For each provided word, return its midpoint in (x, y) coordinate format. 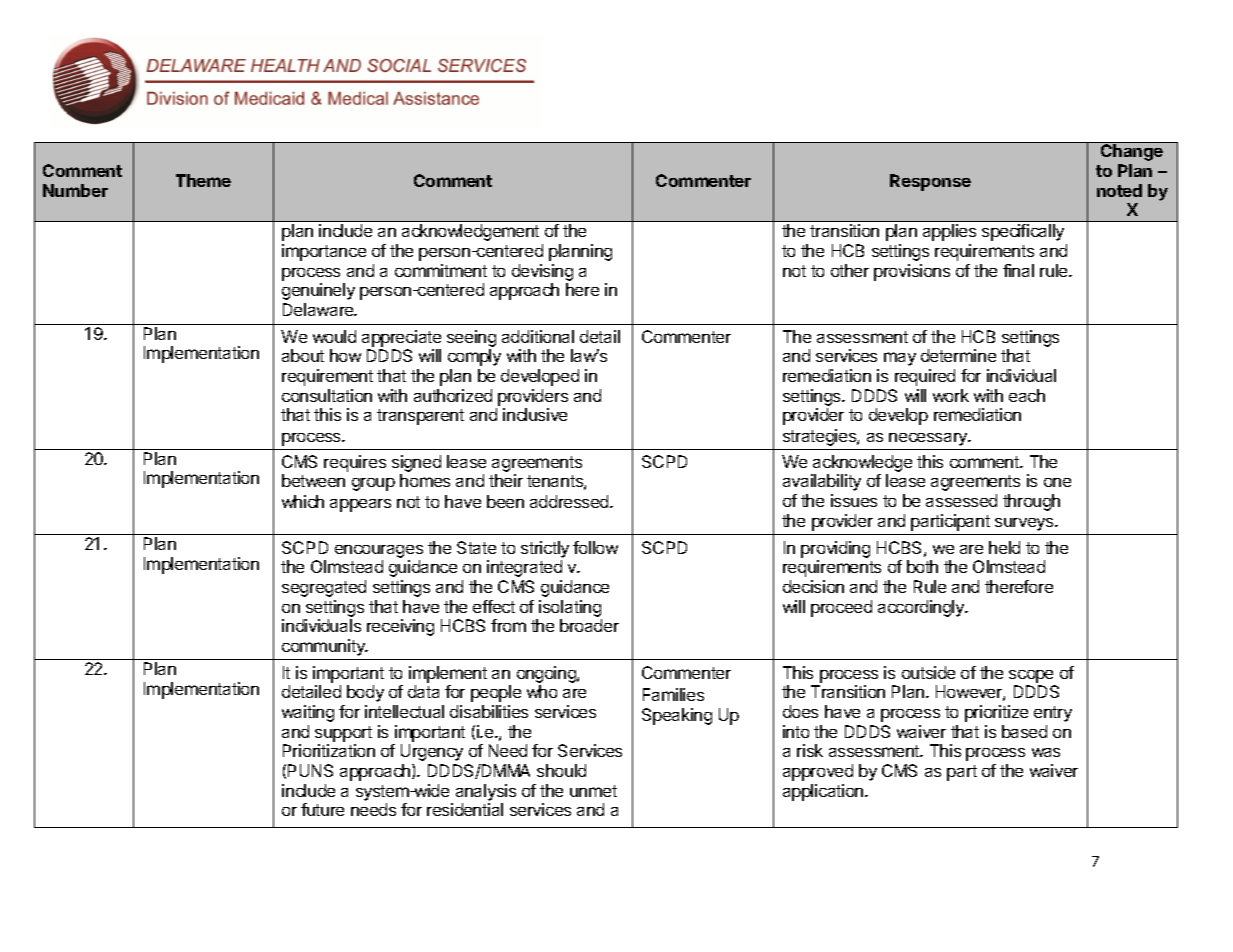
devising (542, 272)
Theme (203, 180)
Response (930, 182)
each (1027, 395)
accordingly (922, 608)
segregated (324, 588)
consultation (327, 395)
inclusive (535, 414)
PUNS (310, 770)
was (1046, 752)
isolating (570, 608)
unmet (593, 791)
